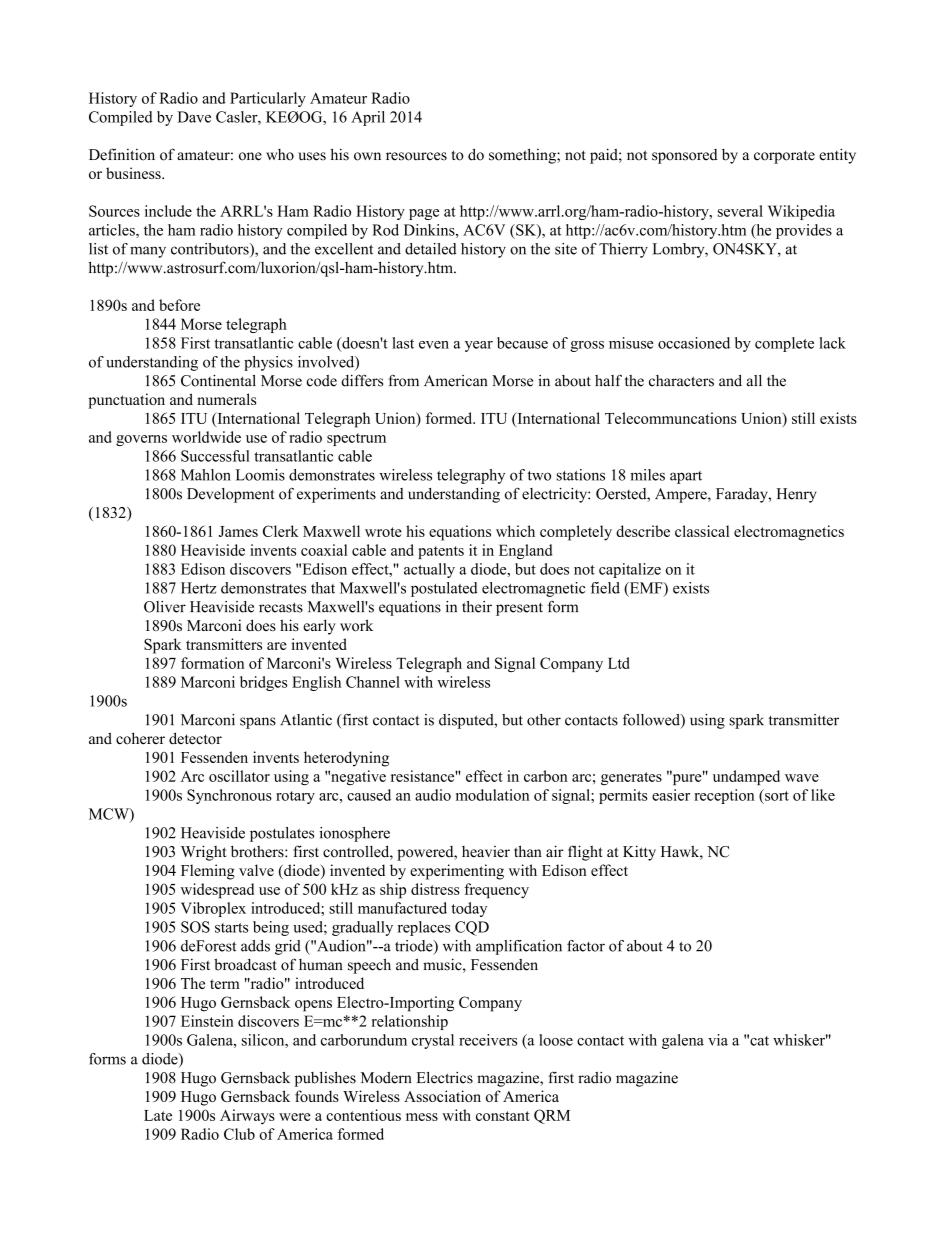 The width and height of the screenshot is (952, 1233). What do you see at coordinates (523, 156) in the screenshot?
I see `something` at bounding box center [523, 156].
